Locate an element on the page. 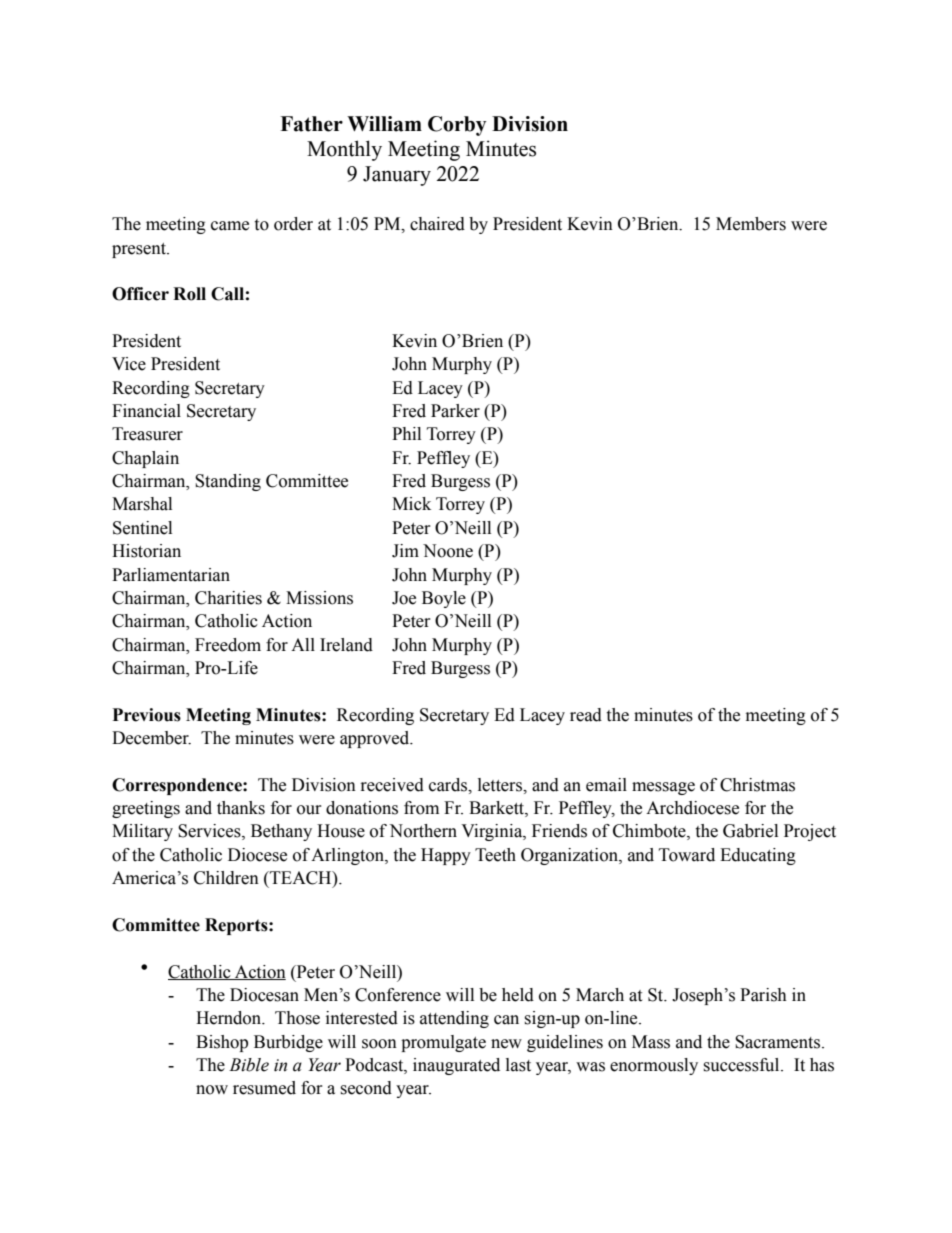  Parker is located at coordinates (455, 411).
